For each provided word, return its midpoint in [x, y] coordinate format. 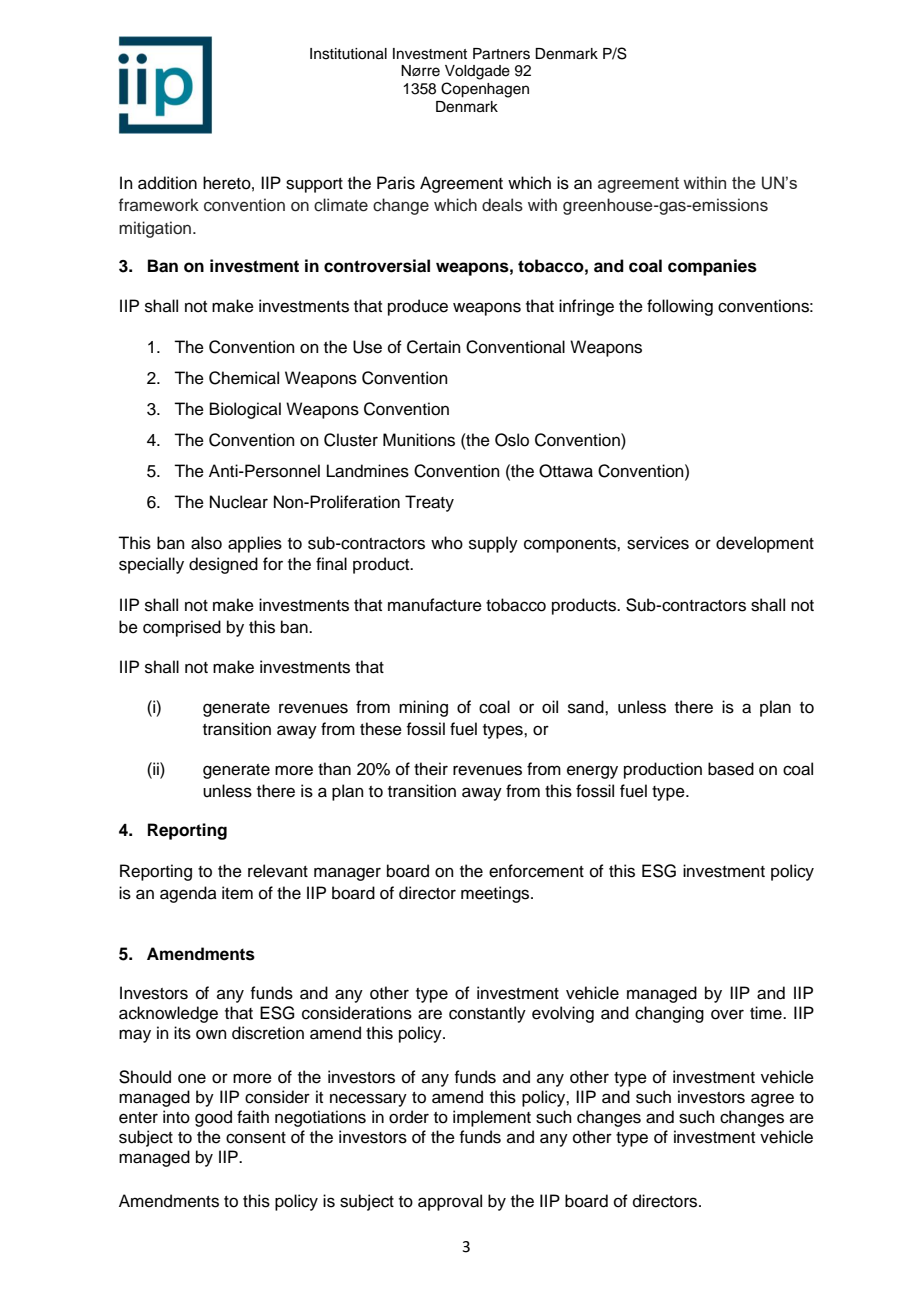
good [213, 1118]
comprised [182, 628]
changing [669, 1014]
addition [167, 183]
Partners [501, 54]
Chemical [244, 378]
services [658, 543]
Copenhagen [485, 90]
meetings [496, 894]
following [680, 307]
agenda [188, 894]
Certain [434, 347]
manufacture [435, 605]
